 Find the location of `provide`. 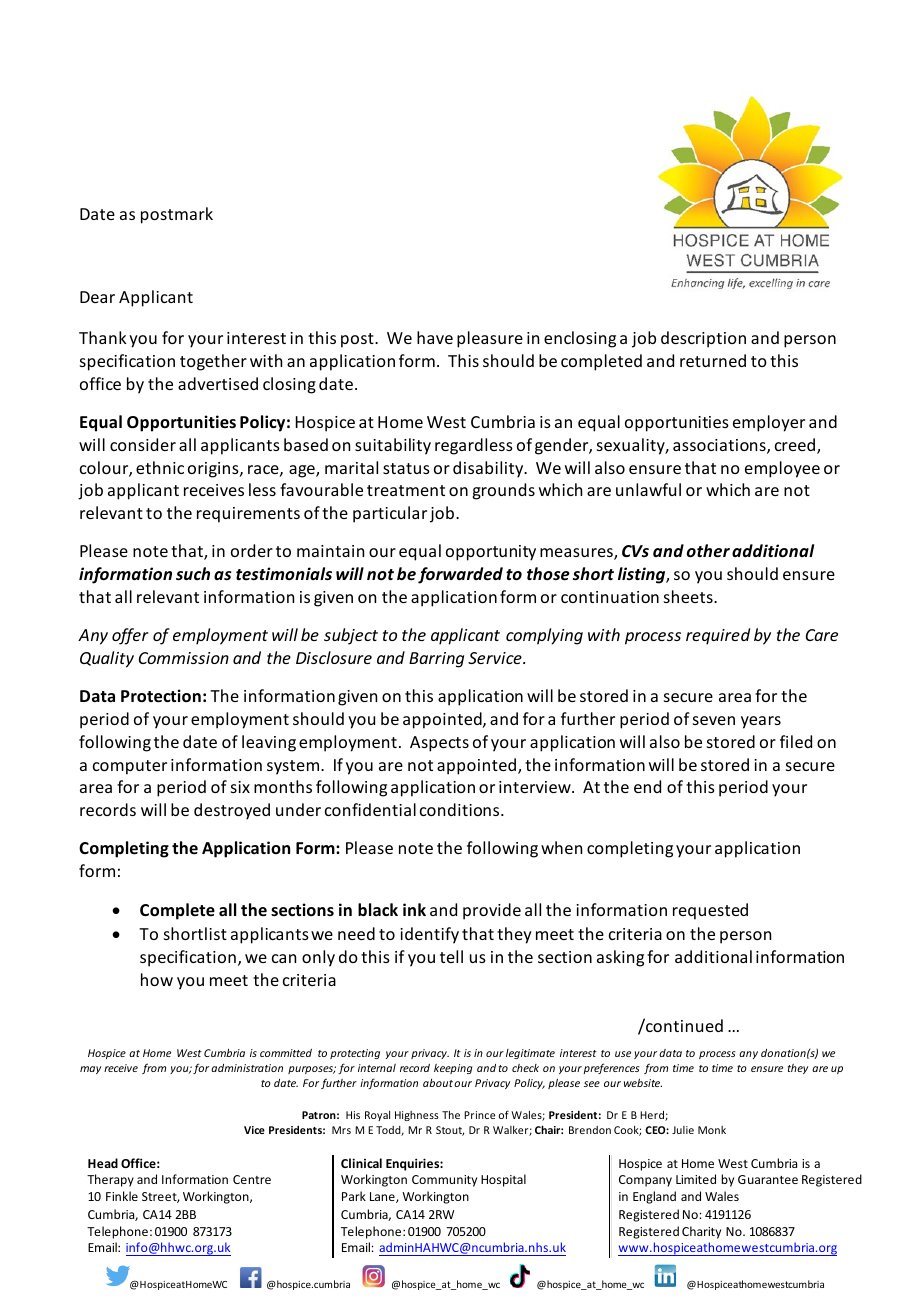

provide is located at coordinates (492, 911).
